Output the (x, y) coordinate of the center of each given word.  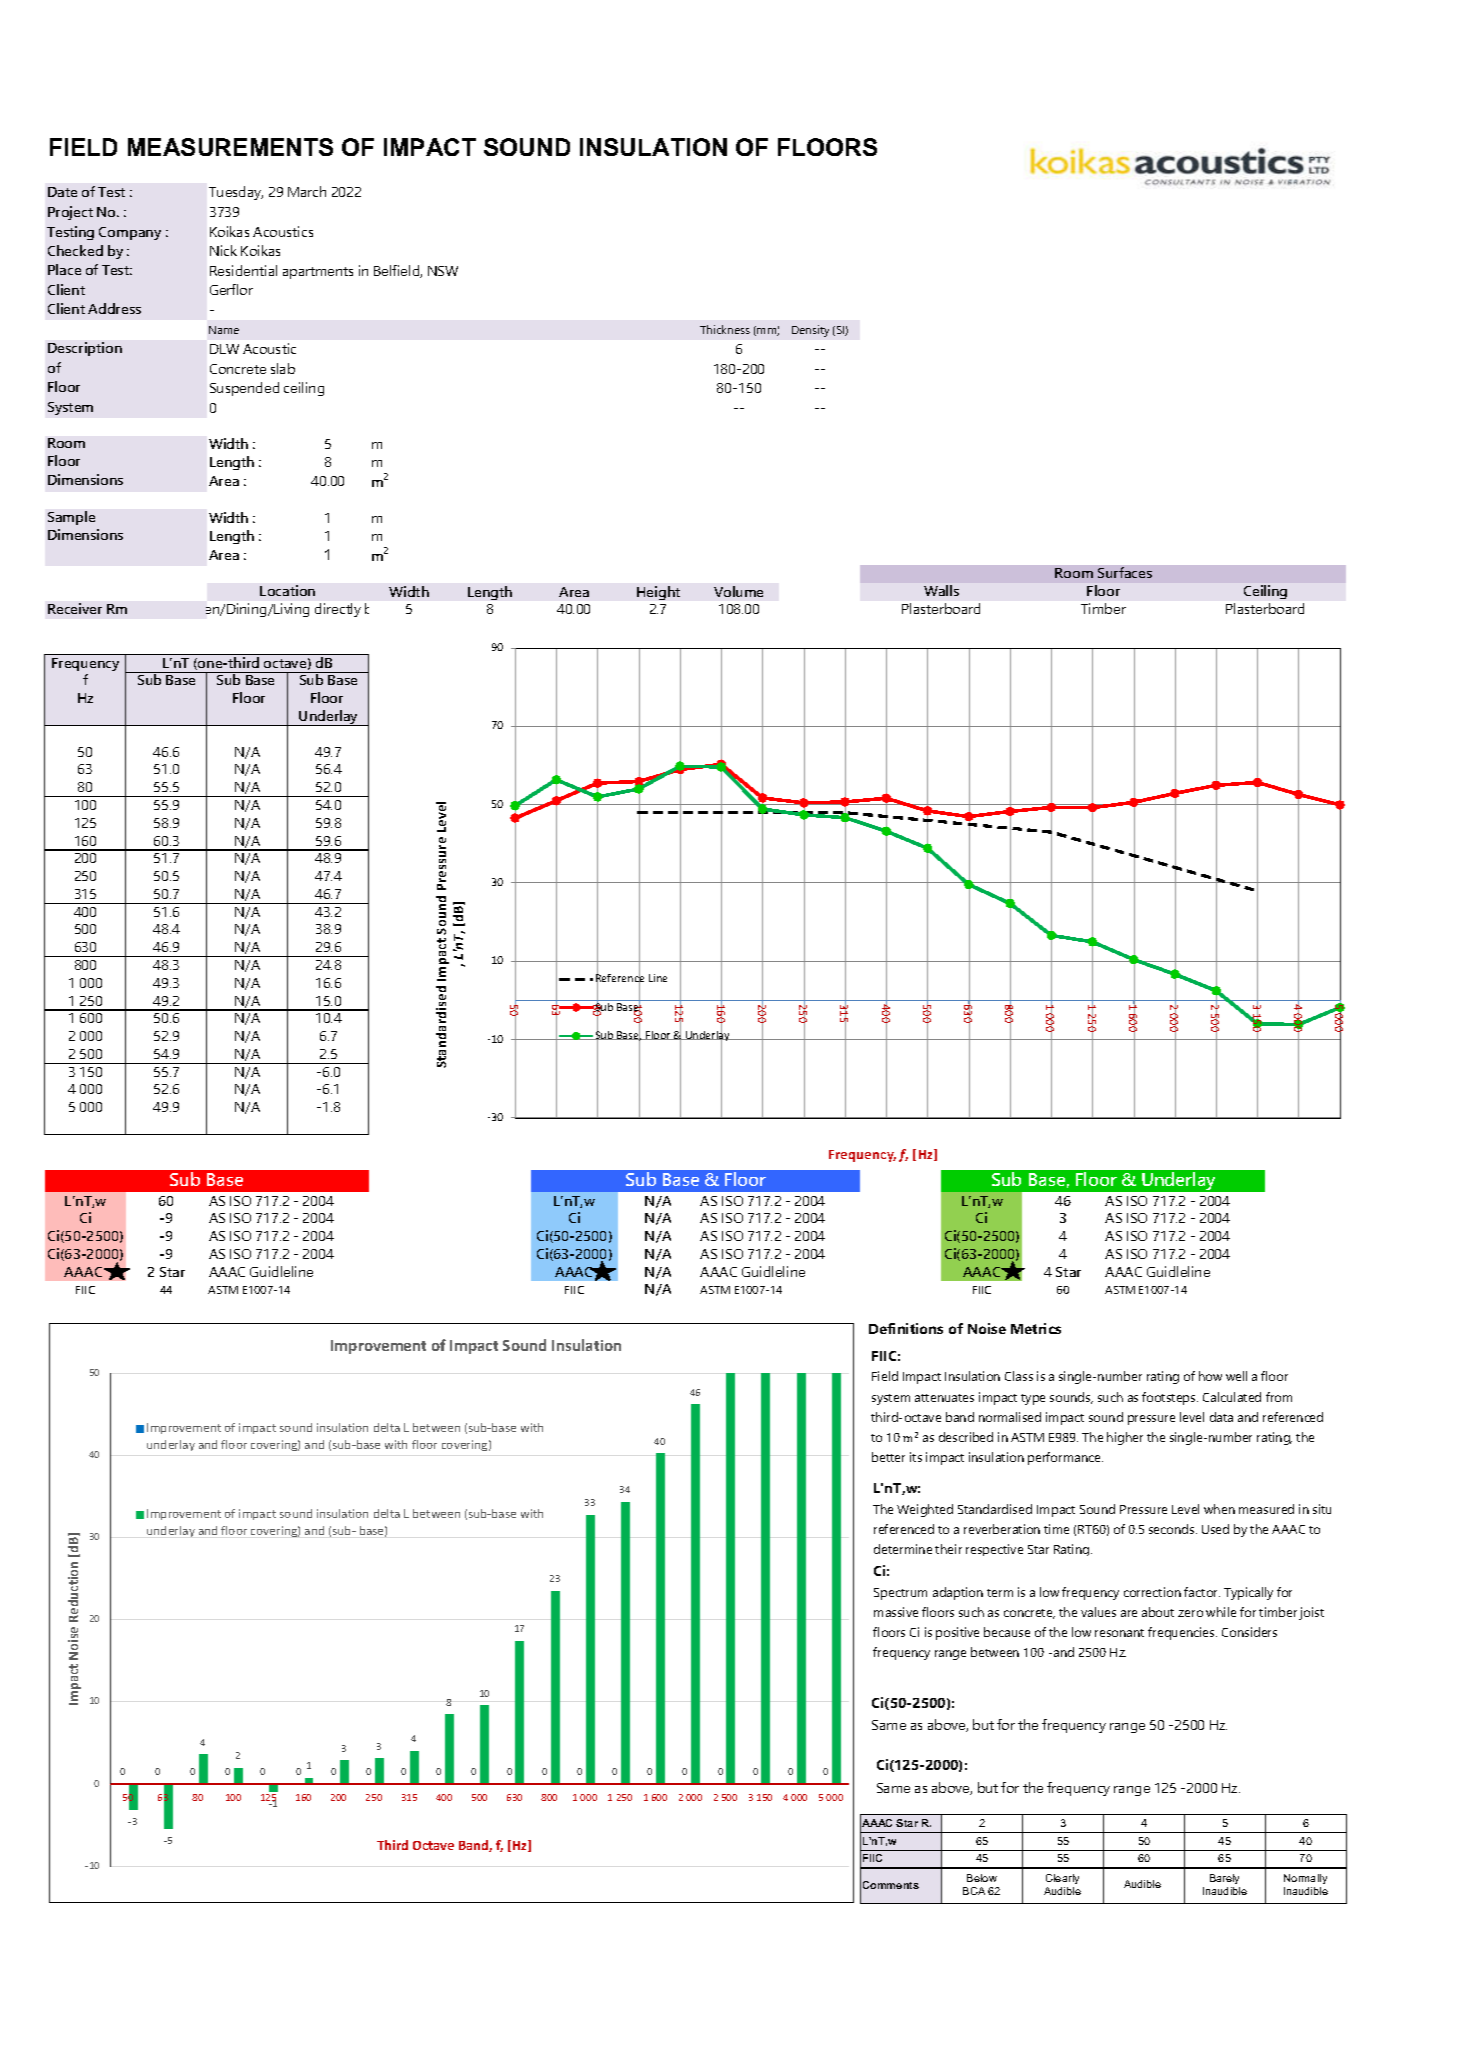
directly (338, 610)
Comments (891, 1885)
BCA (974, 1891)
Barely (1224, 1879)
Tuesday (236, 193)
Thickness (725, 329)
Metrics (1036, 1328)
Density (810, 331)
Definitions (906, 1328)
